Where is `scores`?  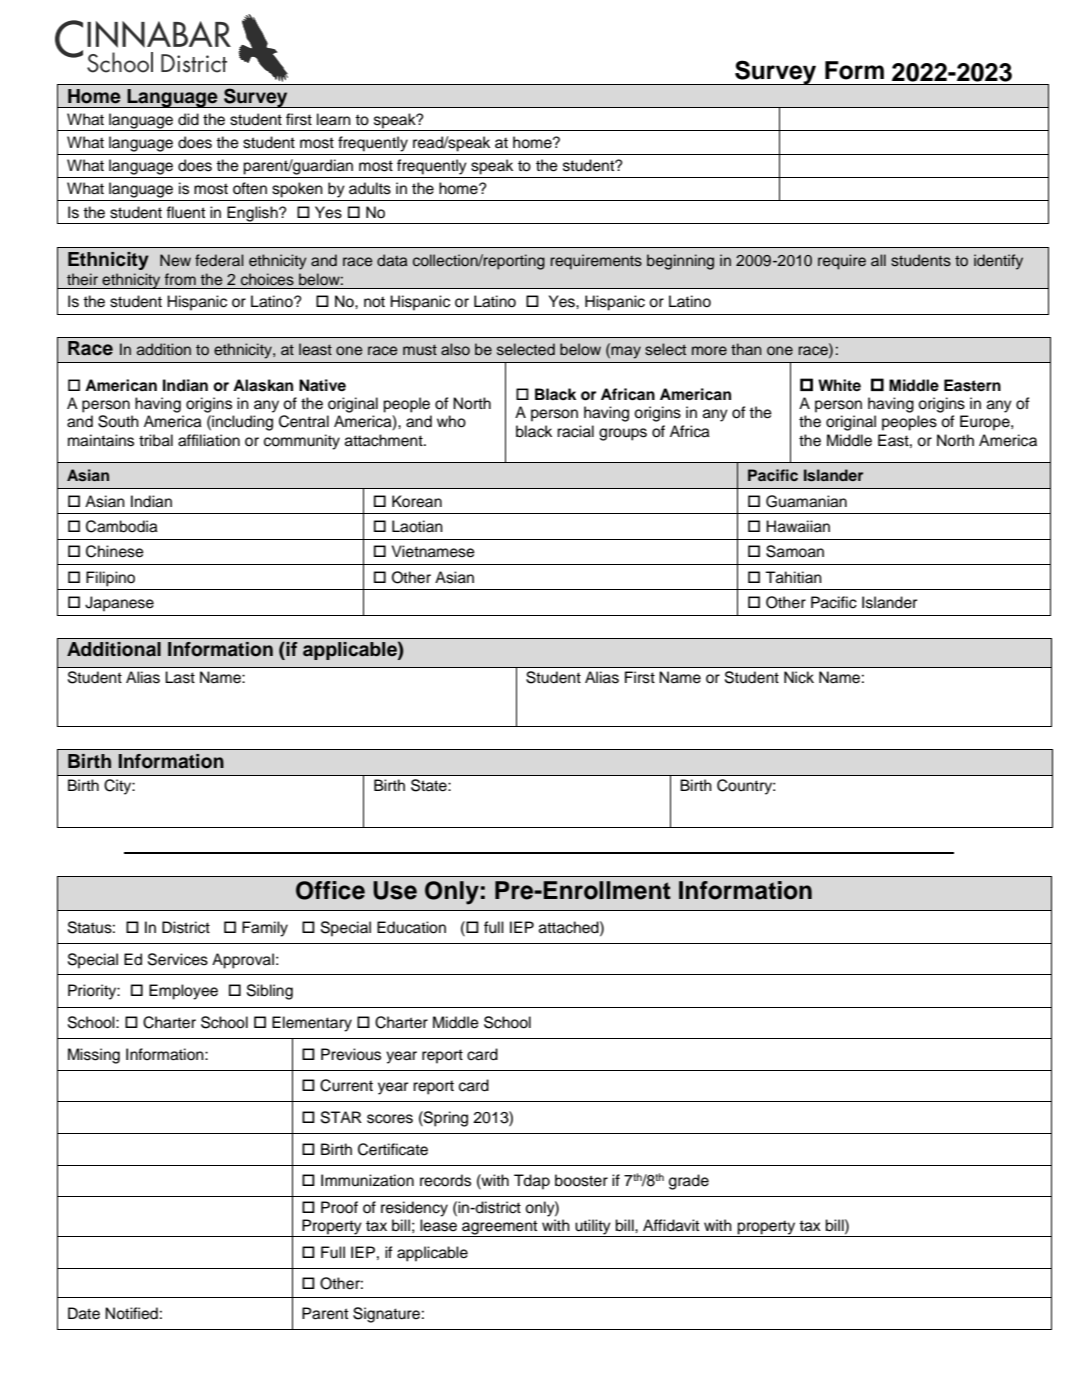
scores is located at coordinates (390, 1119).
